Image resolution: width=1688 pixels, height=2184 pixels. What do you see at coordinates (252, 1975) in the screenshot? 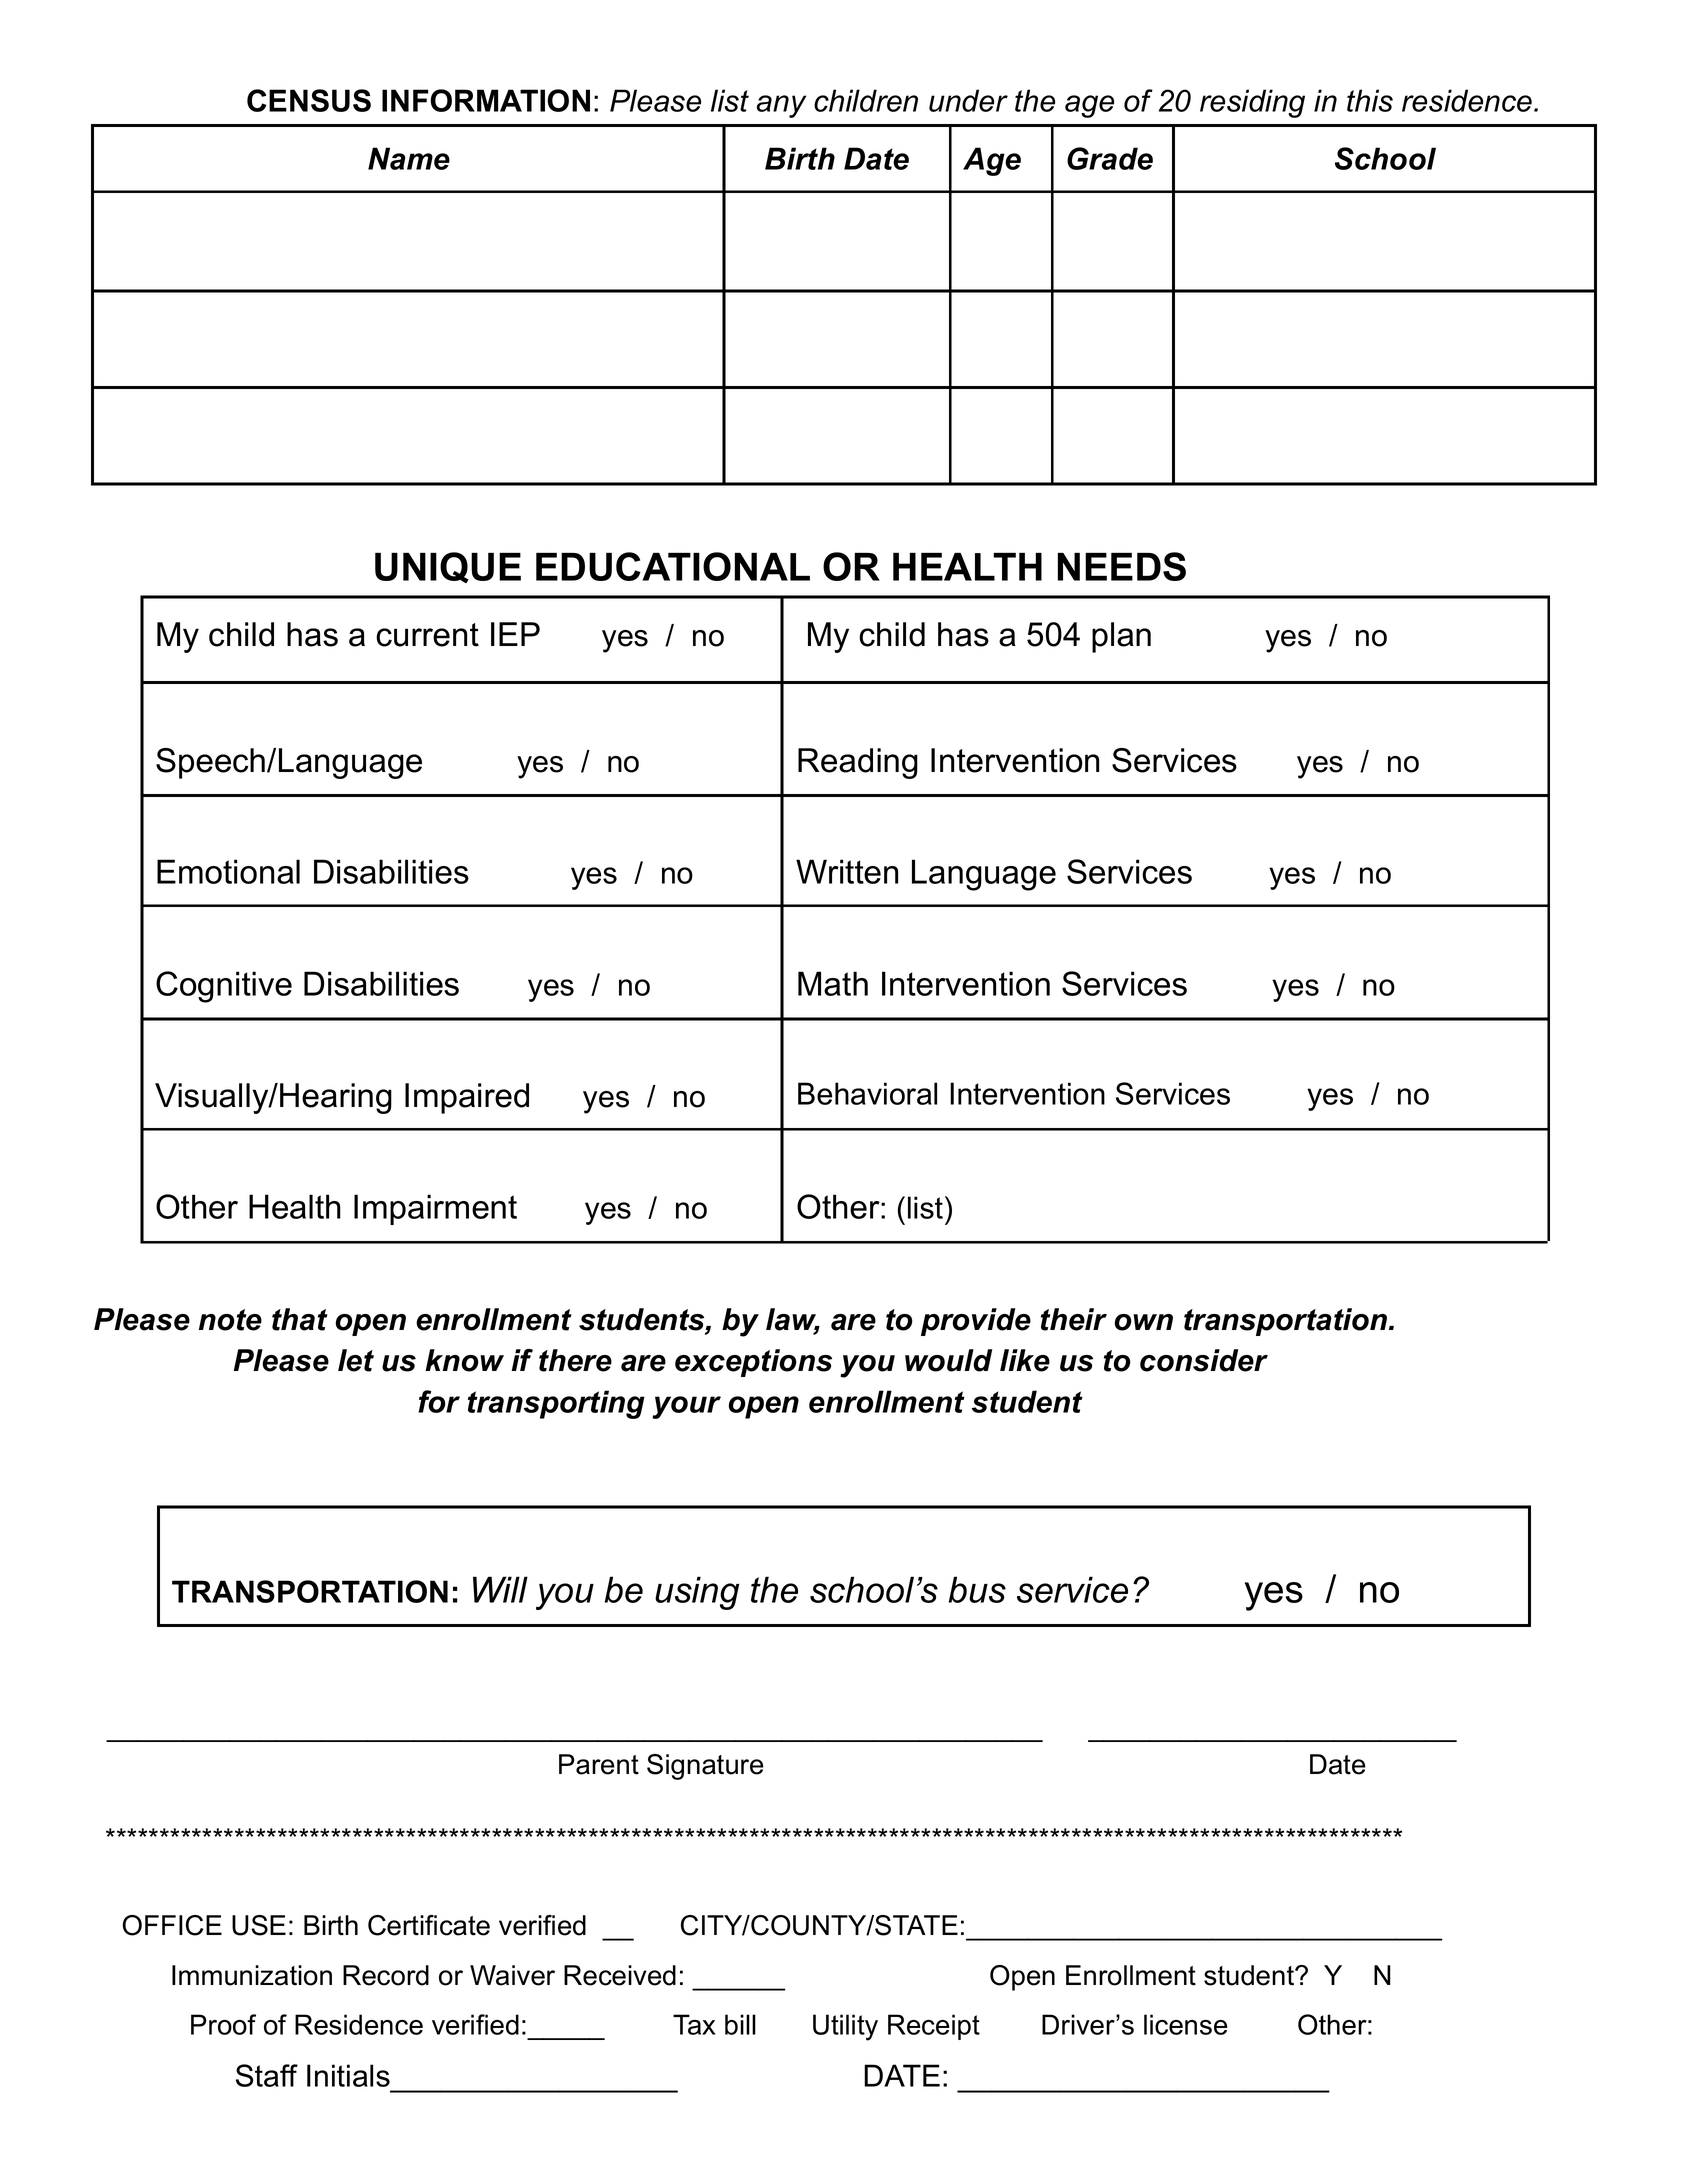
I see `Immunization` at bounding box center [252, 1975].
